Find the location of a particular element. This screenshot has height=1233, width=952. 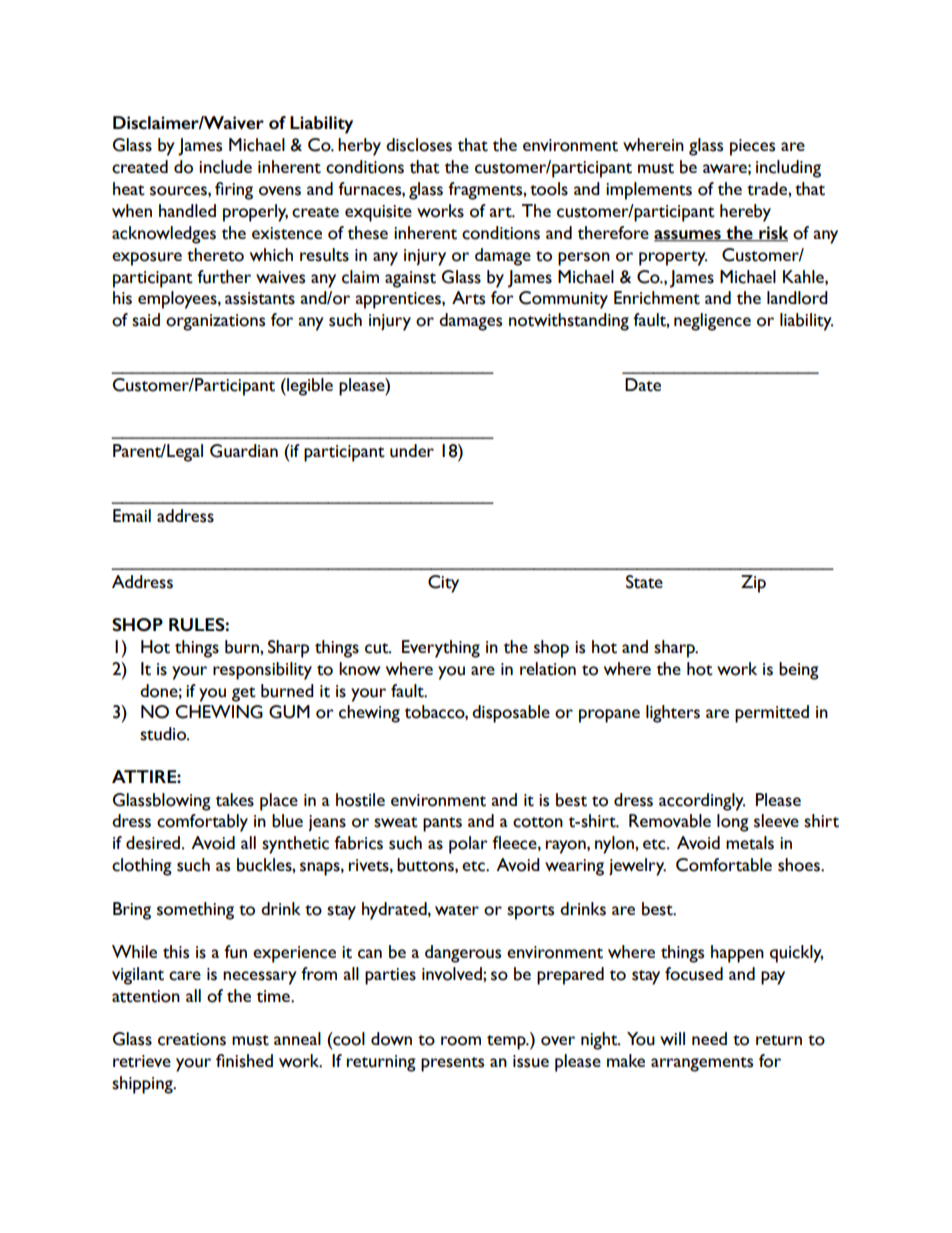

arrangements is located at coordinates (702, 1064).
